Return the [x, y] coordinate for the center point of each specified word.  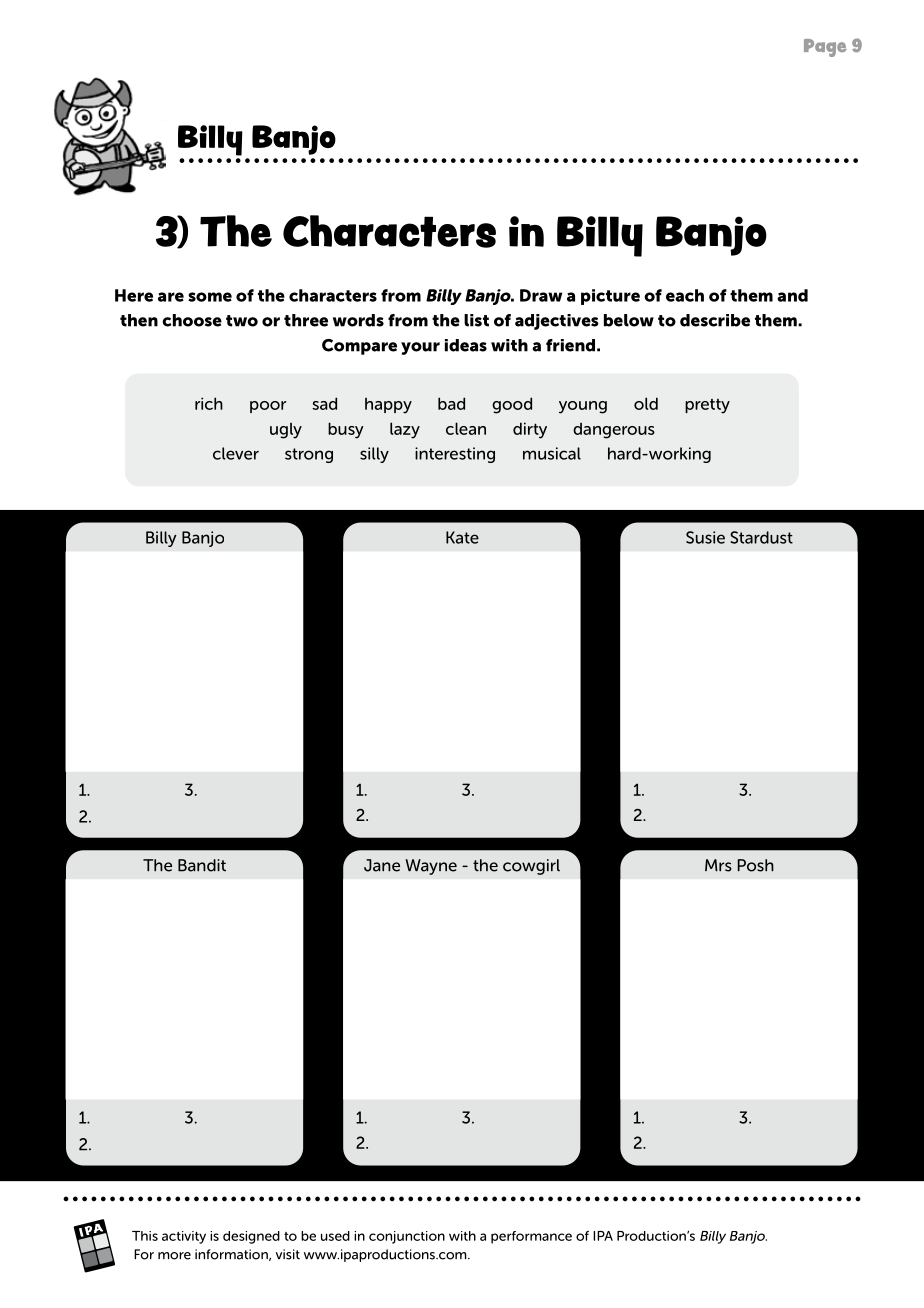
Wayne [431, 867]
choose [192, 320]
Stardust [761, 537]
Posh [755, 865]
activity [184, 1237]
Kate [462, 537]
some [210, 297]
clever [236, 453]
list [476, 320]
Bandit [202, 865]
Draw [541, 295]
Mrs [718, 865]
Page [825, 48]
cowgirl [531, 867]
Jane [382, 865]
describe [715, 320]
